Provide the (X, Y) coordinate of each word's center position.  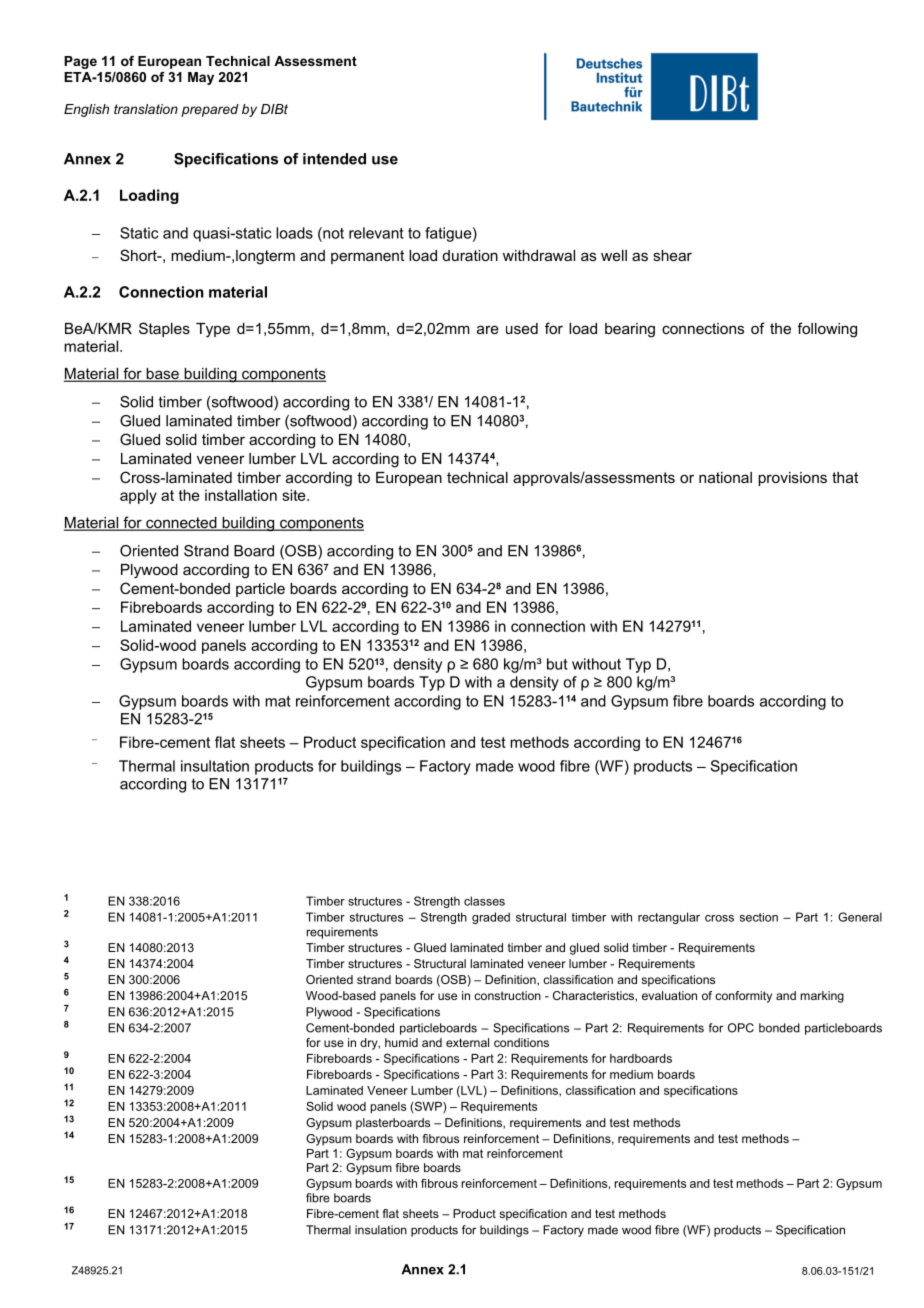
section (759, 917)
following (827, 330)
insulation (381, 1230)
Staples (164, 329)
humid (401, 1042)
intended (334, 159)
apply (138, 496)
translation (146, 109)
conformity (743, 997)
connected (181, 524)
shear (672, 255)
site (295, 495)
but (557, 664)
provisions (792, 479)
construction (507, 995)
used (522, 328)
